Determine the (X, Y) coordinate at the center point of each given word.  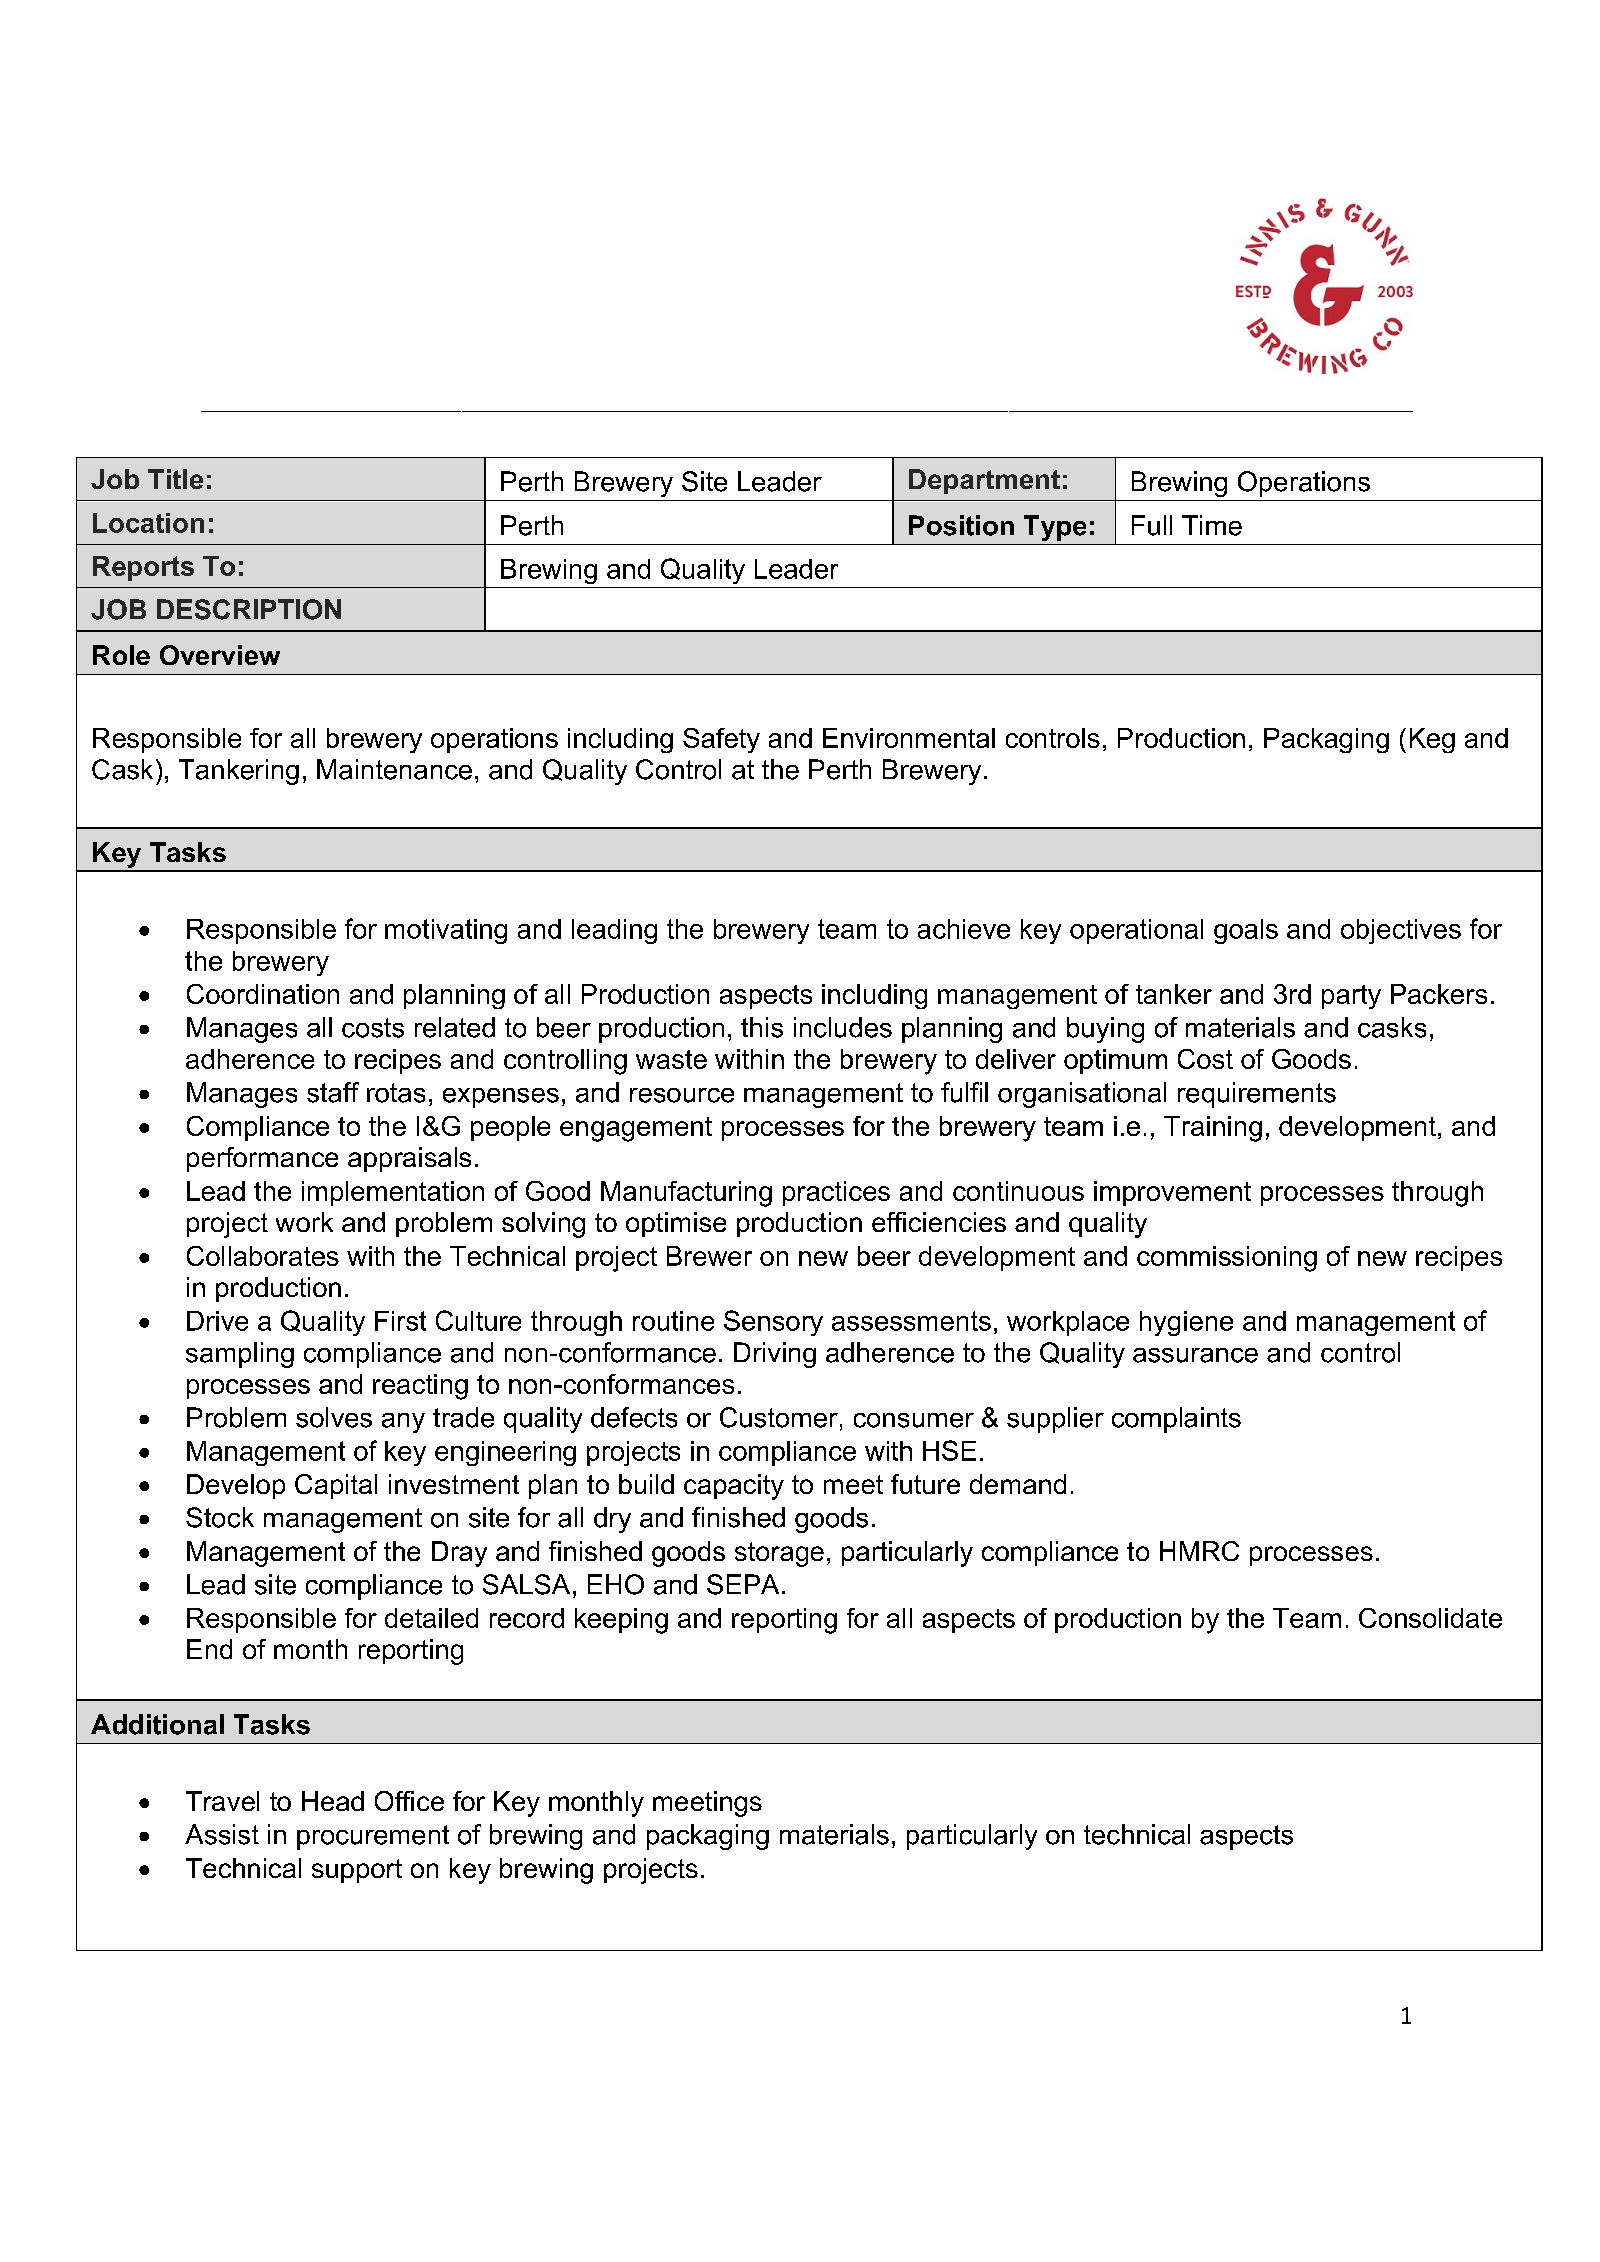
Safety (721, 740)
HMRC (1199, 1551)
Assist (222, 1834)
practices (836, 1193)
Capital (336, 1486)
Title (175, 479)
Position (961, 525)
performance (262, 1159)
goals (1246, 931)
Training (1213, 1129)
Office (409, 1801)
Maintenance (394, 769)
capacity (734, 1487)
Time (1212, 525)
